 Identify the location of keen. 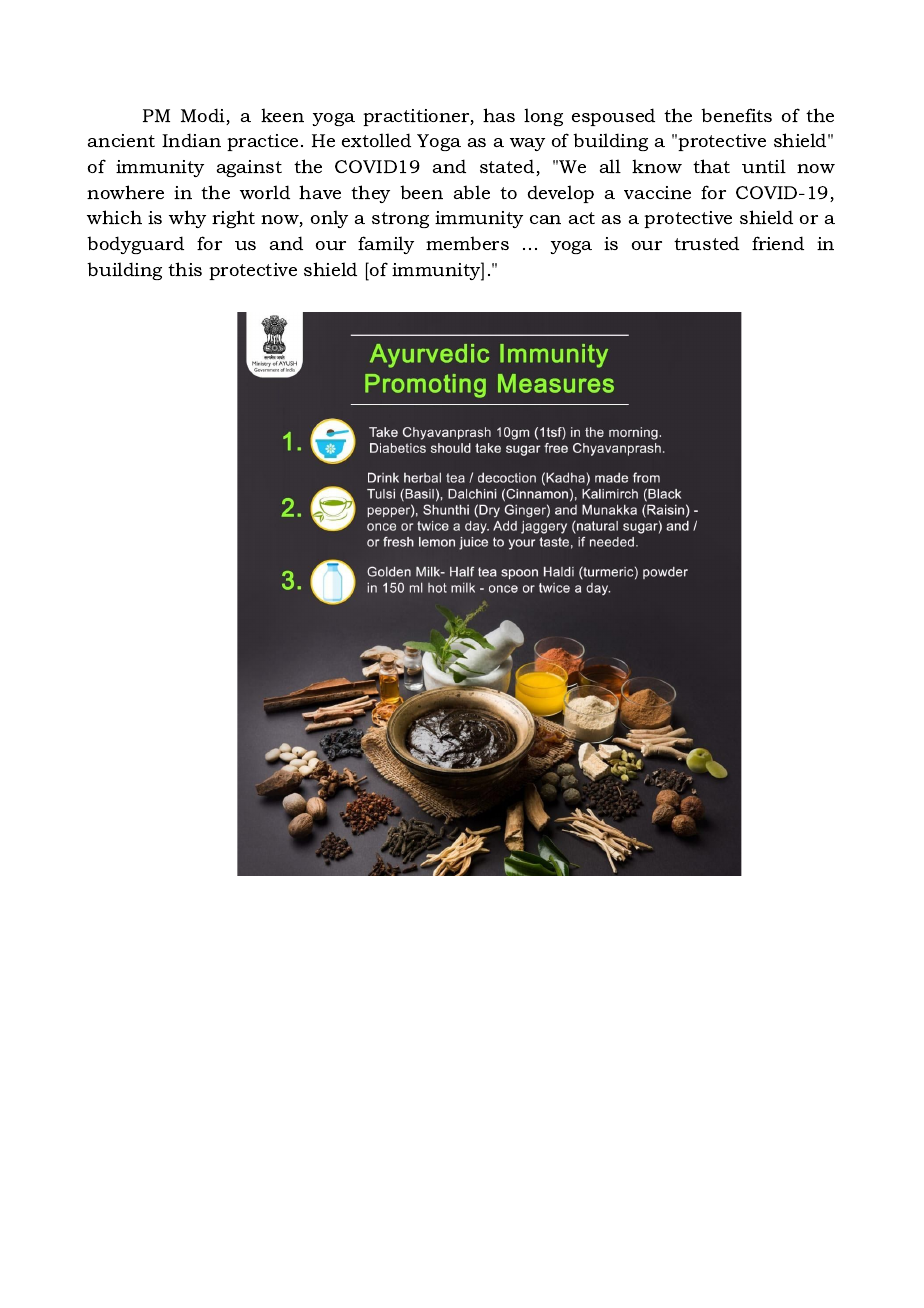
(282, 115).
